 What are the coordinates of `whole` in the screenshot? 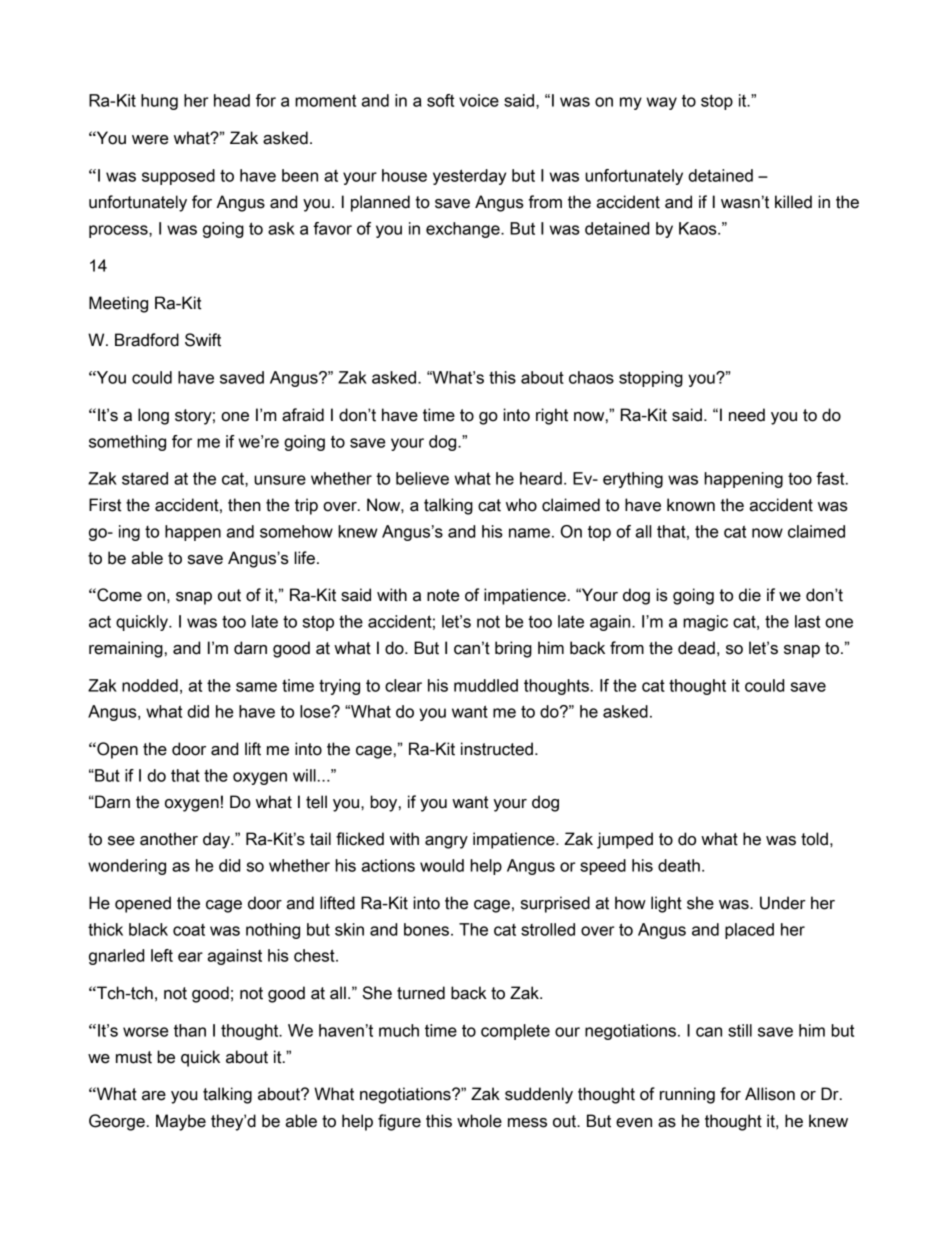 It's located at (479, 1121).
